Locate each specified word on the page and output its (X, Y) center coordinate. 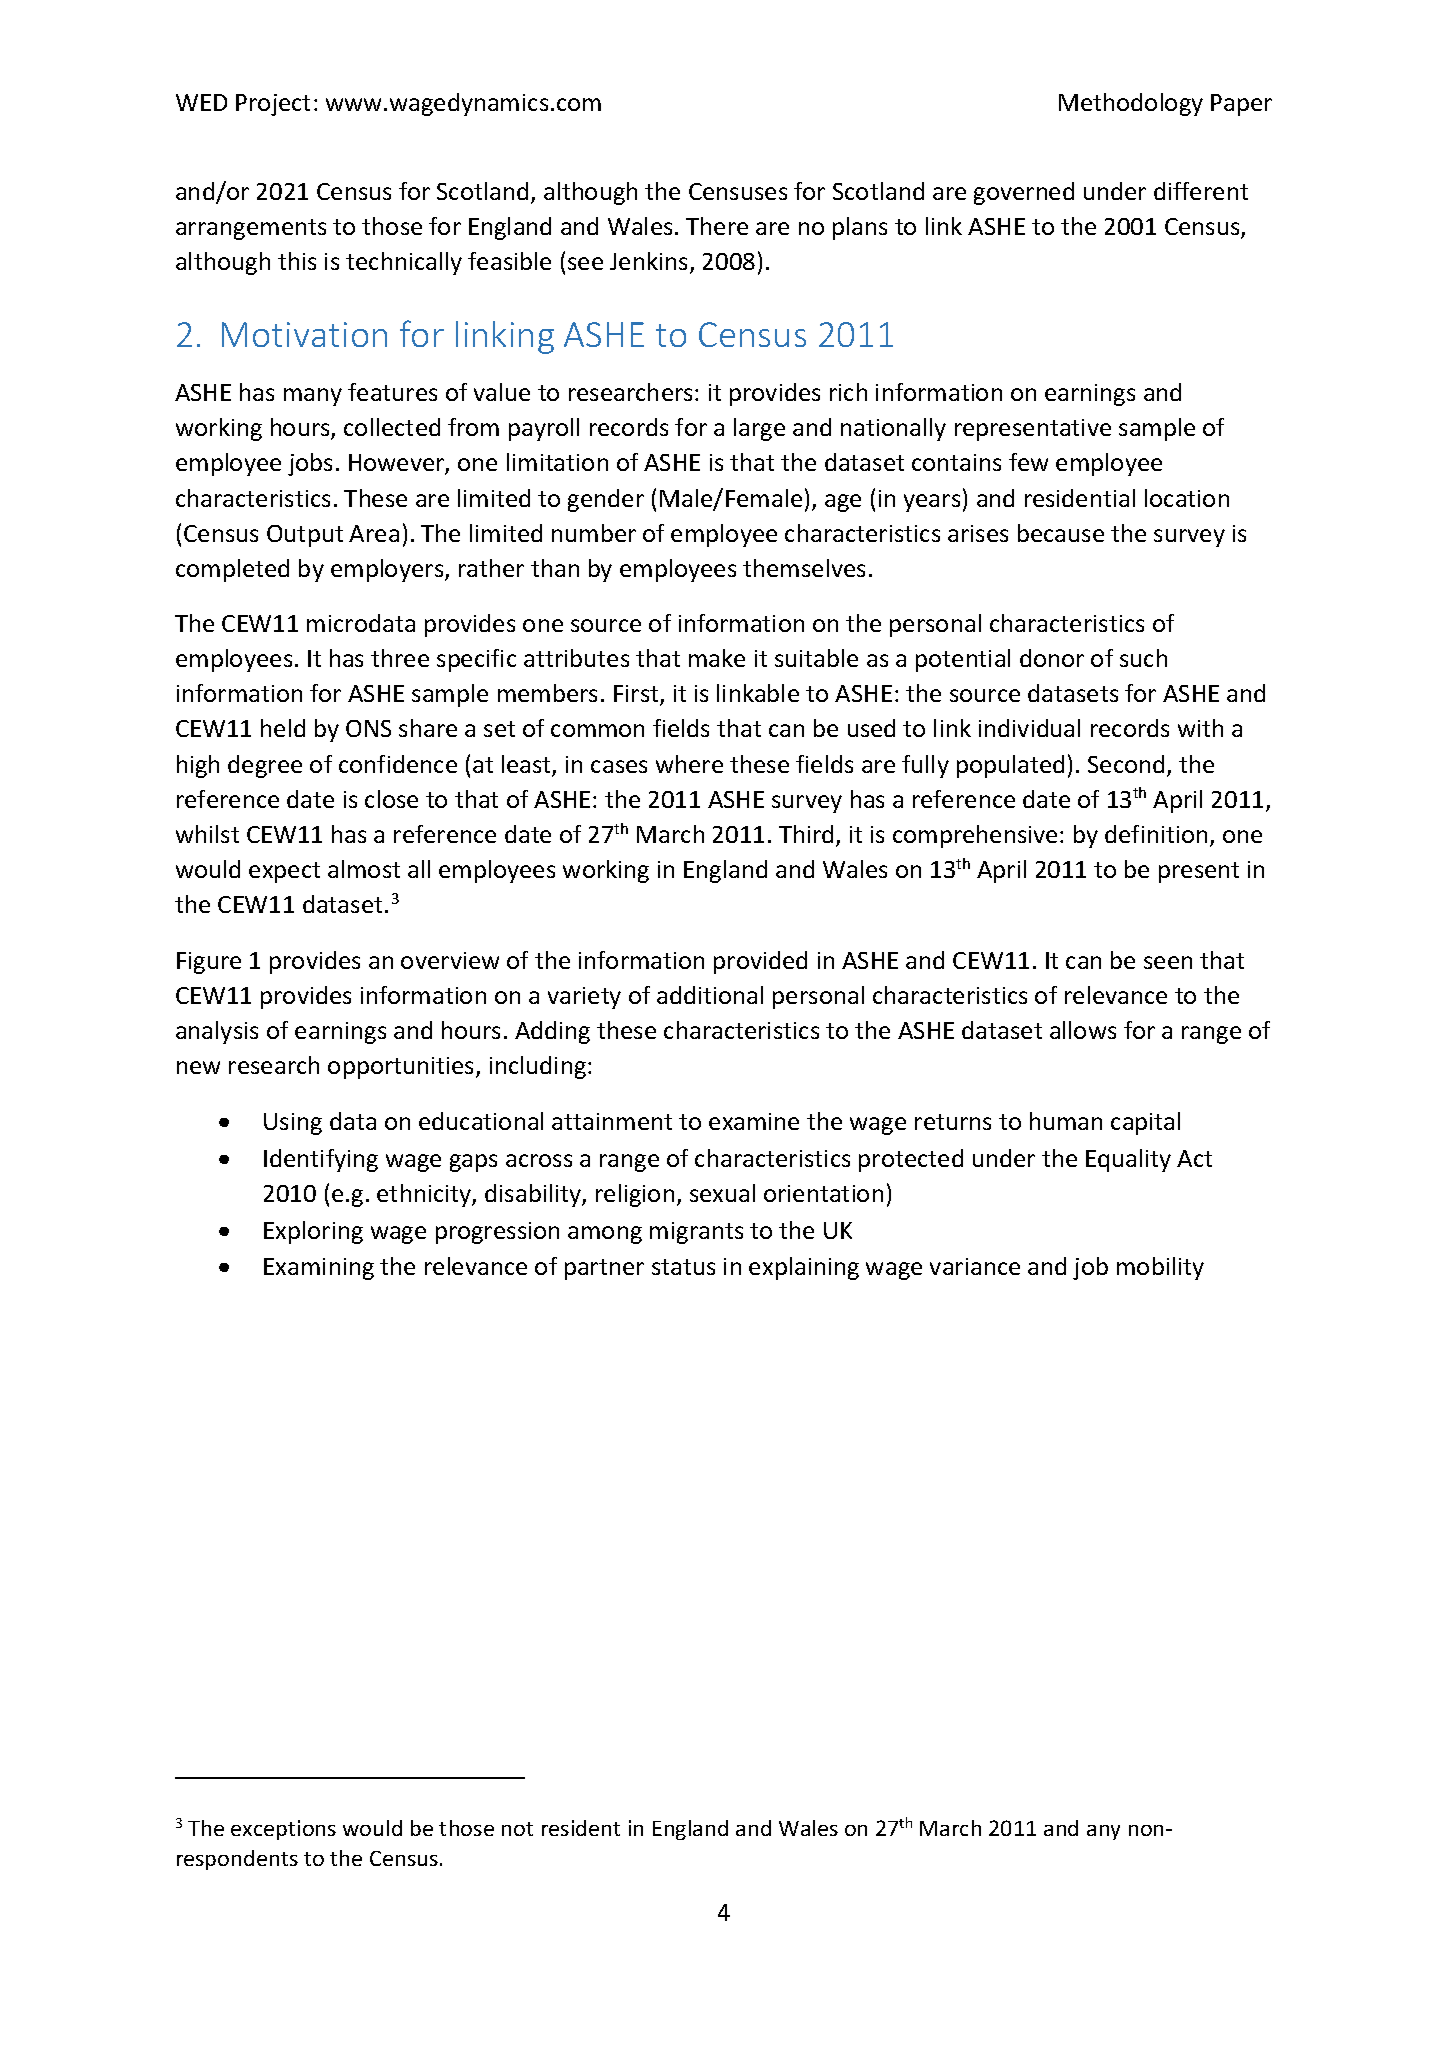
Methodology (1131, 104)
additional (710, 995)
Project (273, 105)
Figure (209, 963)
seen (1168, 962)
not (517, 1829)
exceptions (283, 1830)
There (717, 226)
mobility (1160, 1268)
